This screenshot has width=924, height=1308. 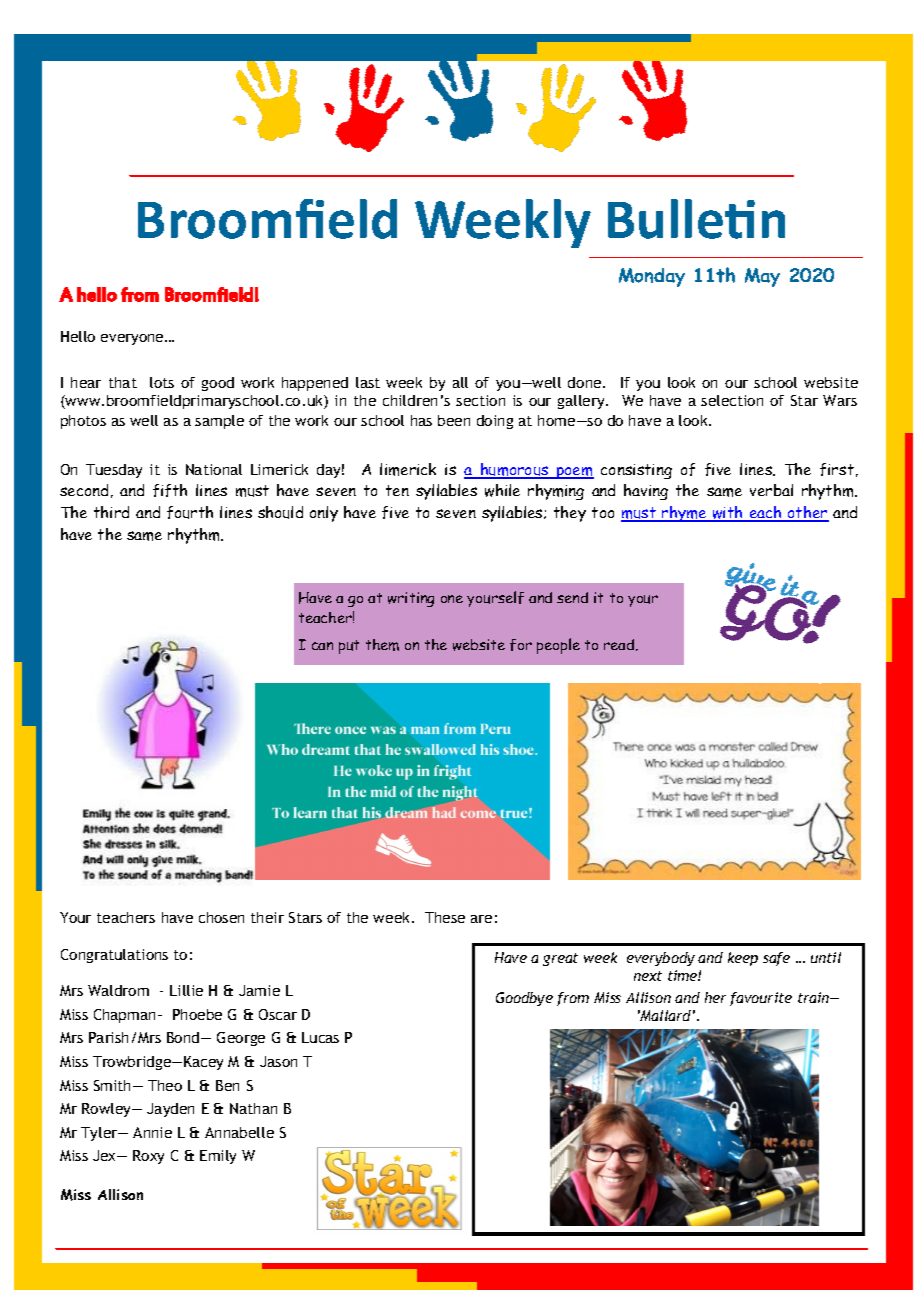 I want to click on Monday, so click(x=652, y=277).
